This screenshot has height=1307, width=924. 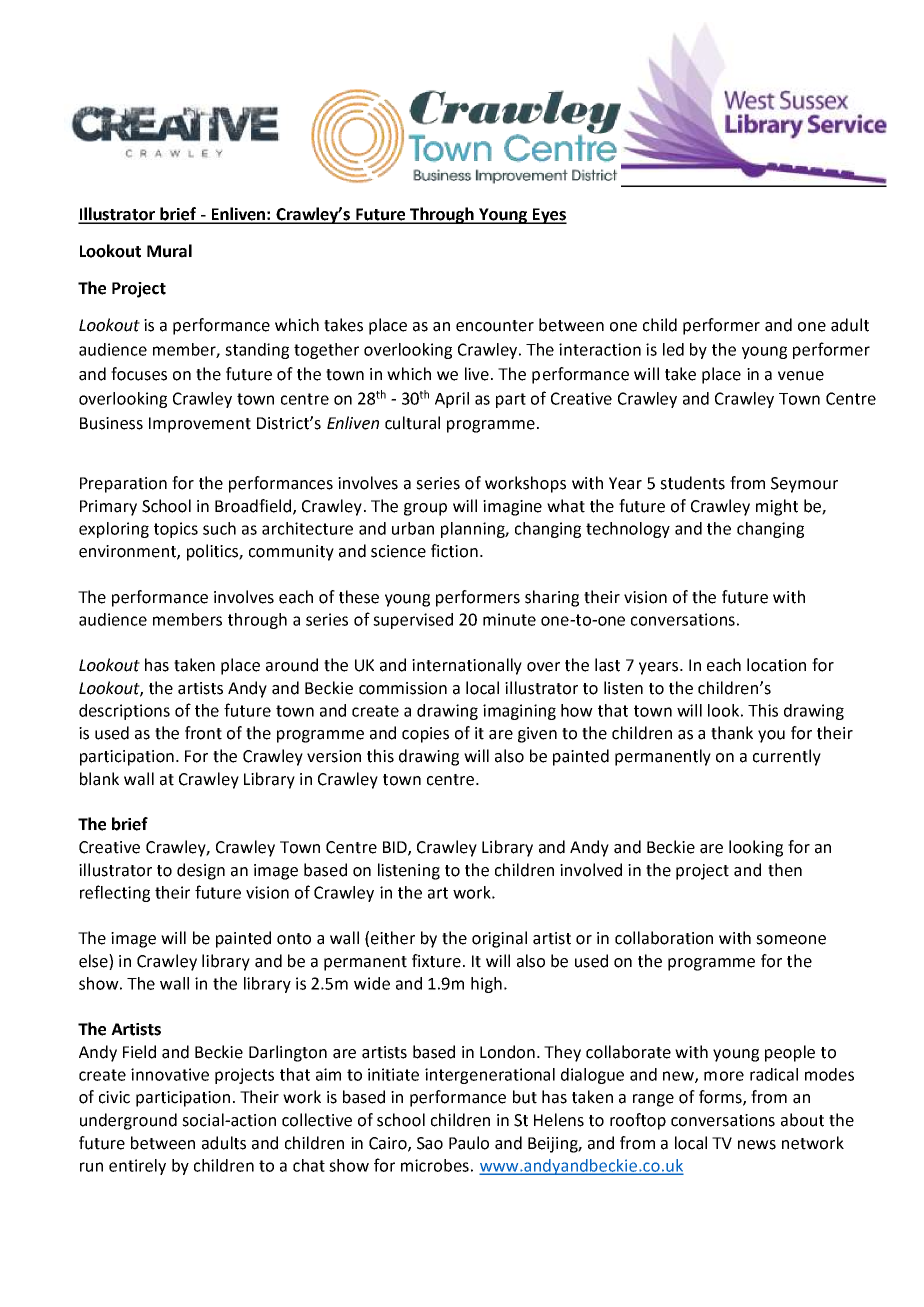 I want to click on group, so click(x=425, y=509).
